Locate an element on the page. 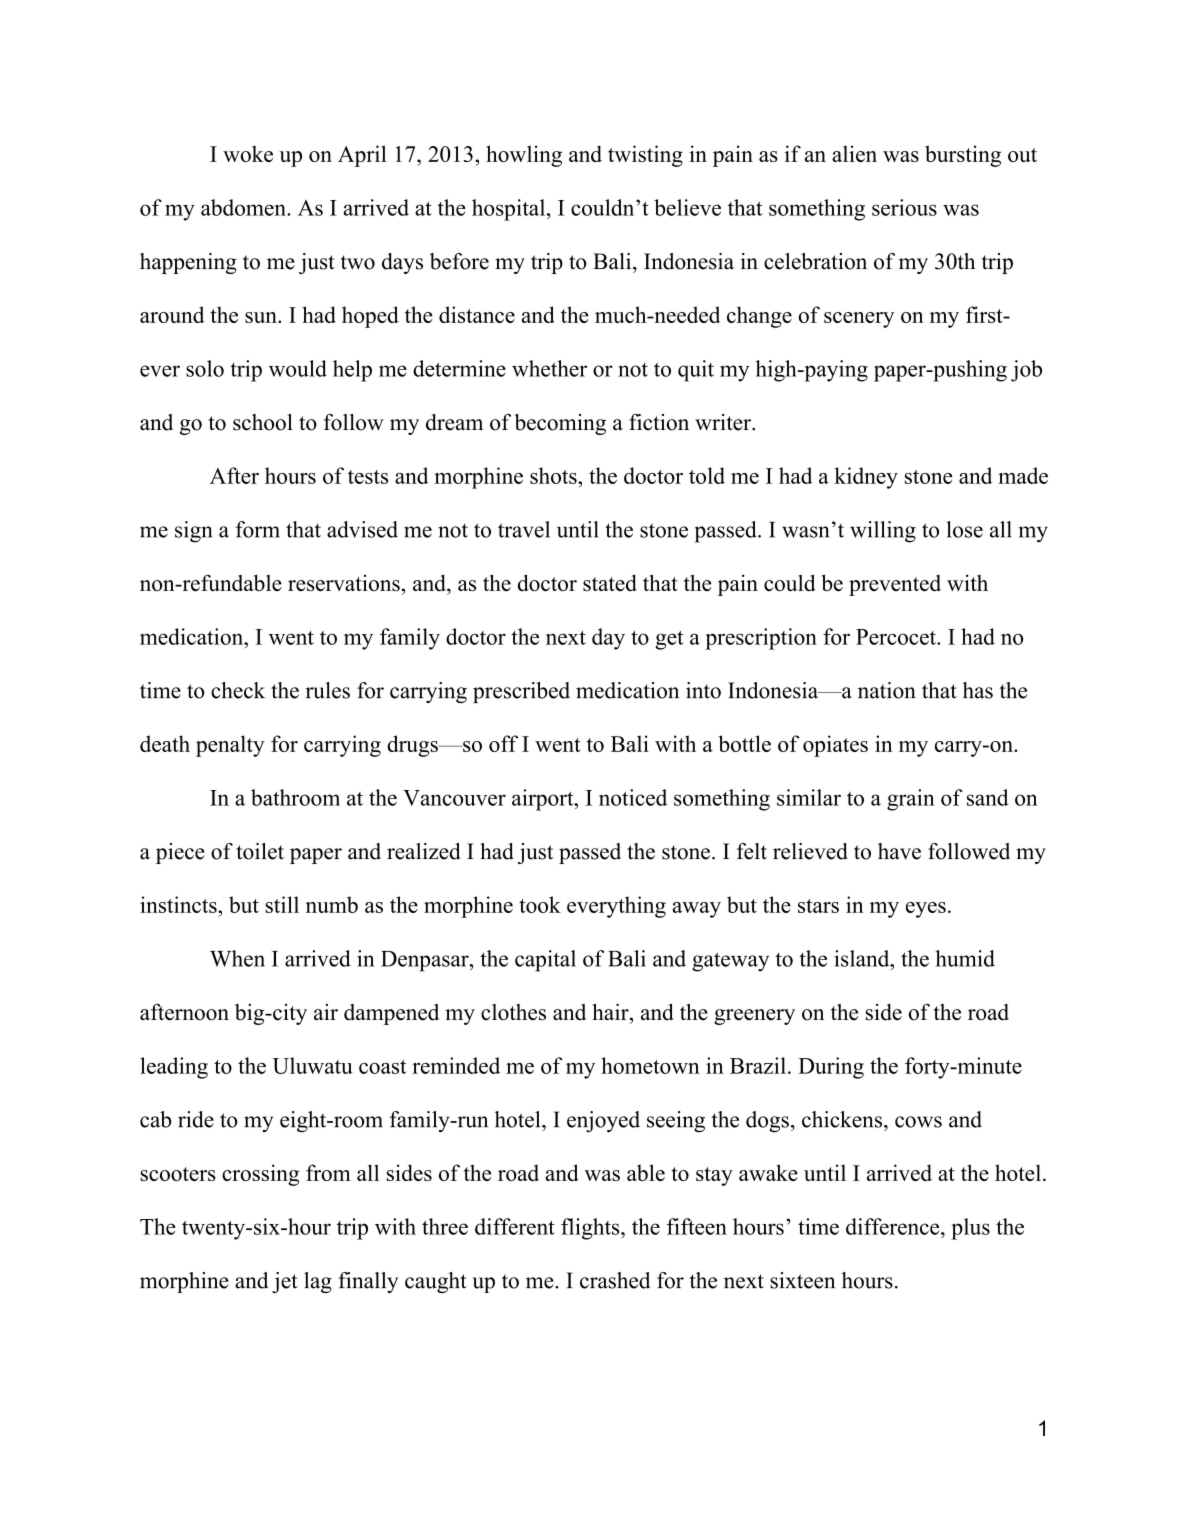  leading is located at coordinates (174, 1068).
